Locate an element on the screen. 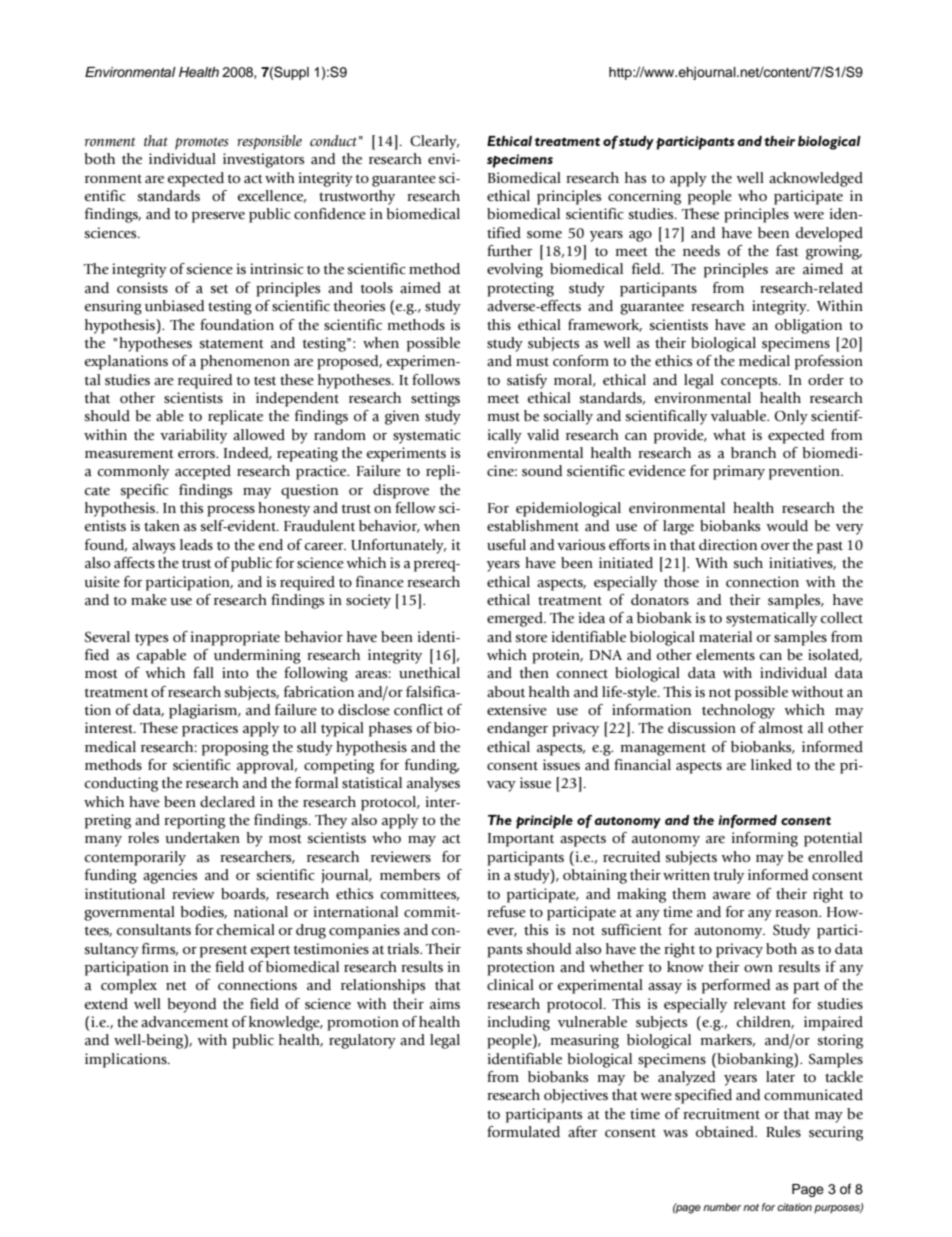 The width and height of the screenshot is (952, 1237). elements is located at coordinates (725, 655).
